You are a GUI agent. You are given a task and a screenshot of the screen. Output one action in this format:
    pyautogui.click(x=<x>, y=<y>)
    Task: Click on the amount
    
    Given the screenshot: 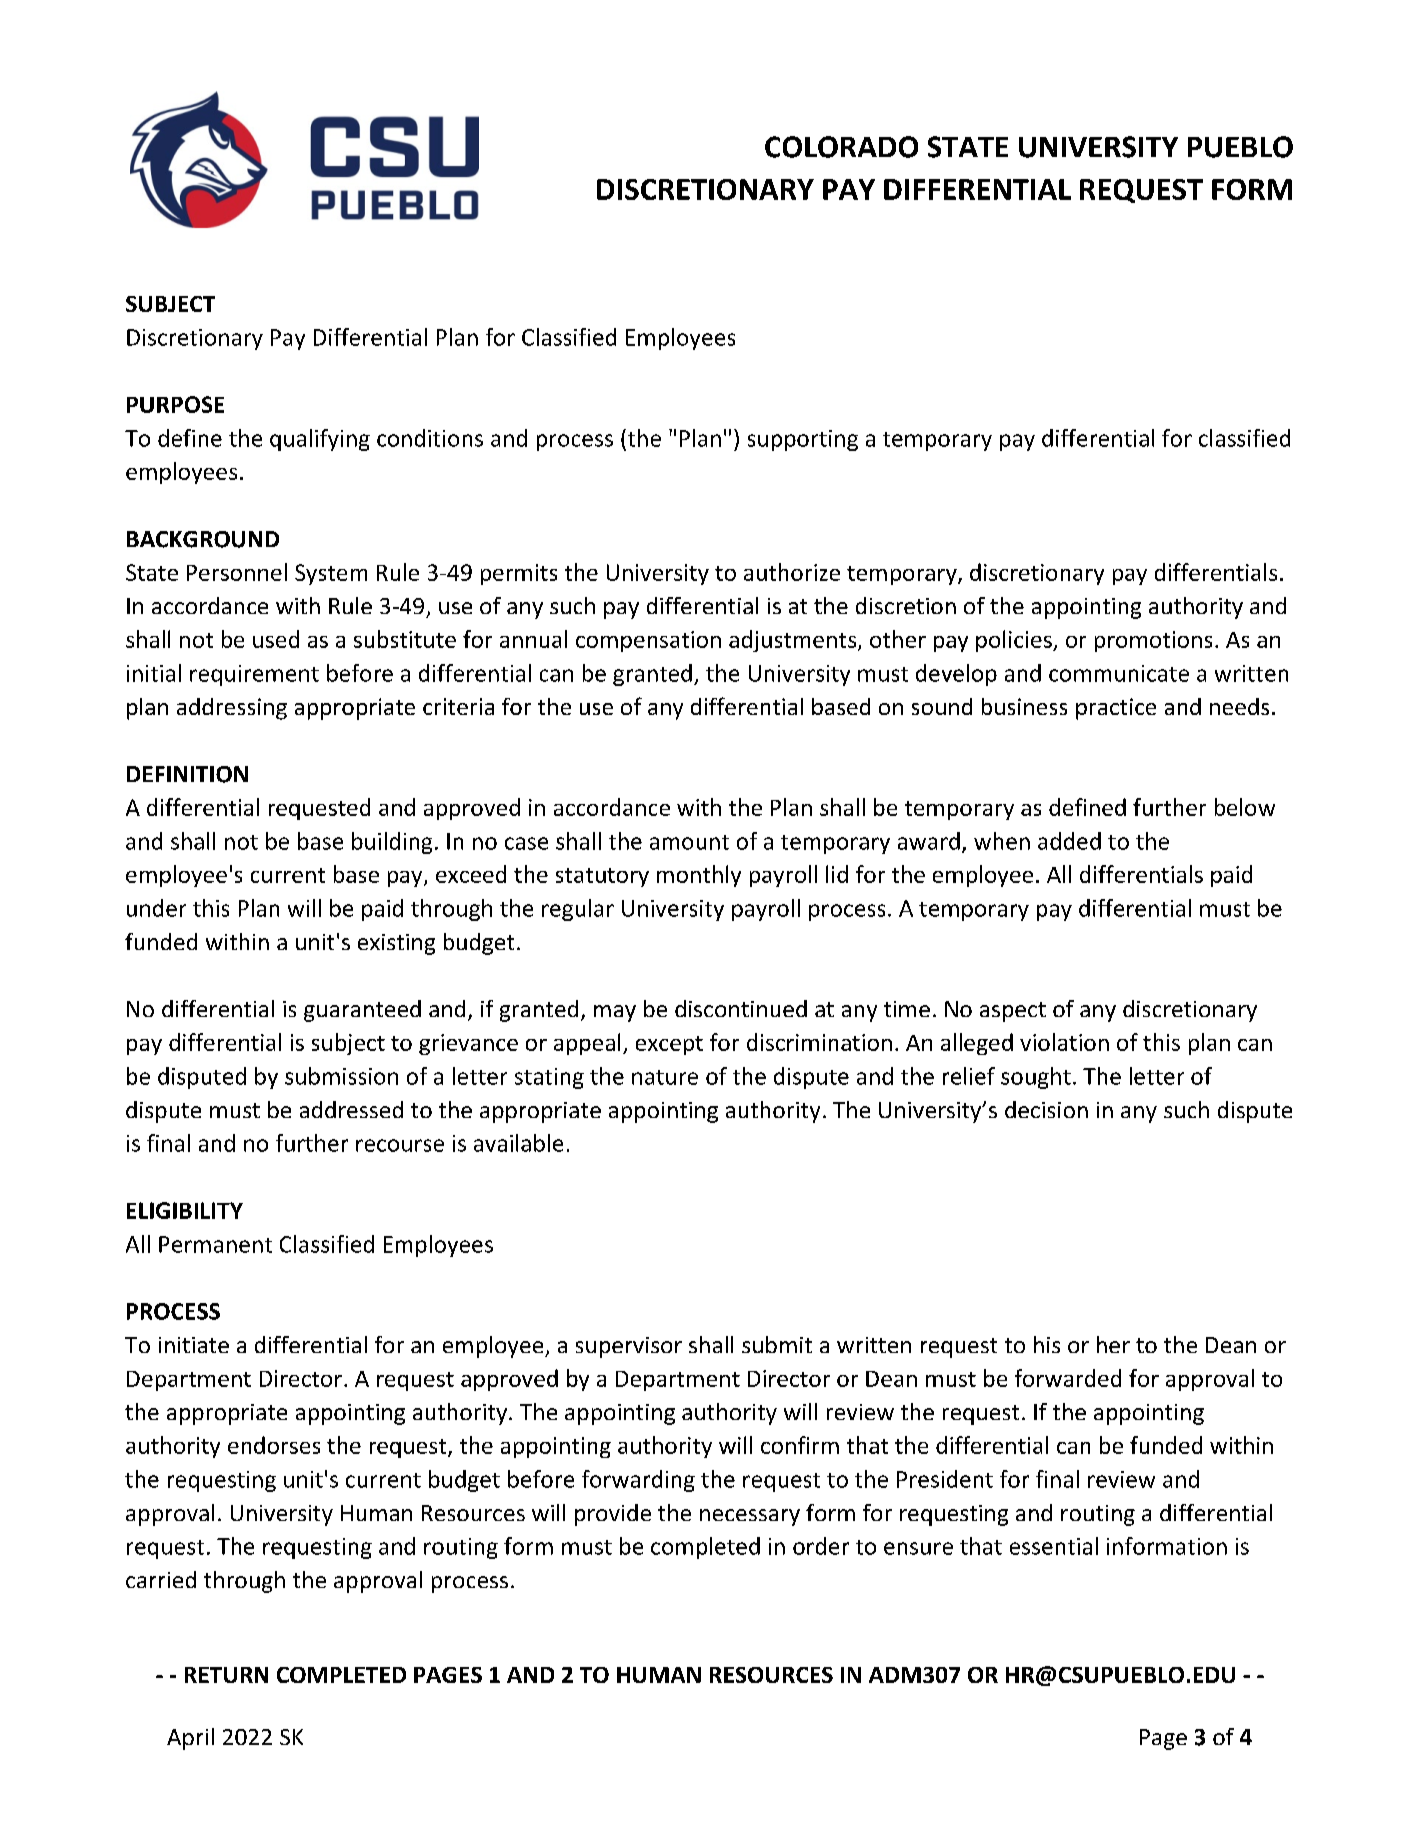 What is the action you would take?
    pyautogui.click(x=689, y=842)
